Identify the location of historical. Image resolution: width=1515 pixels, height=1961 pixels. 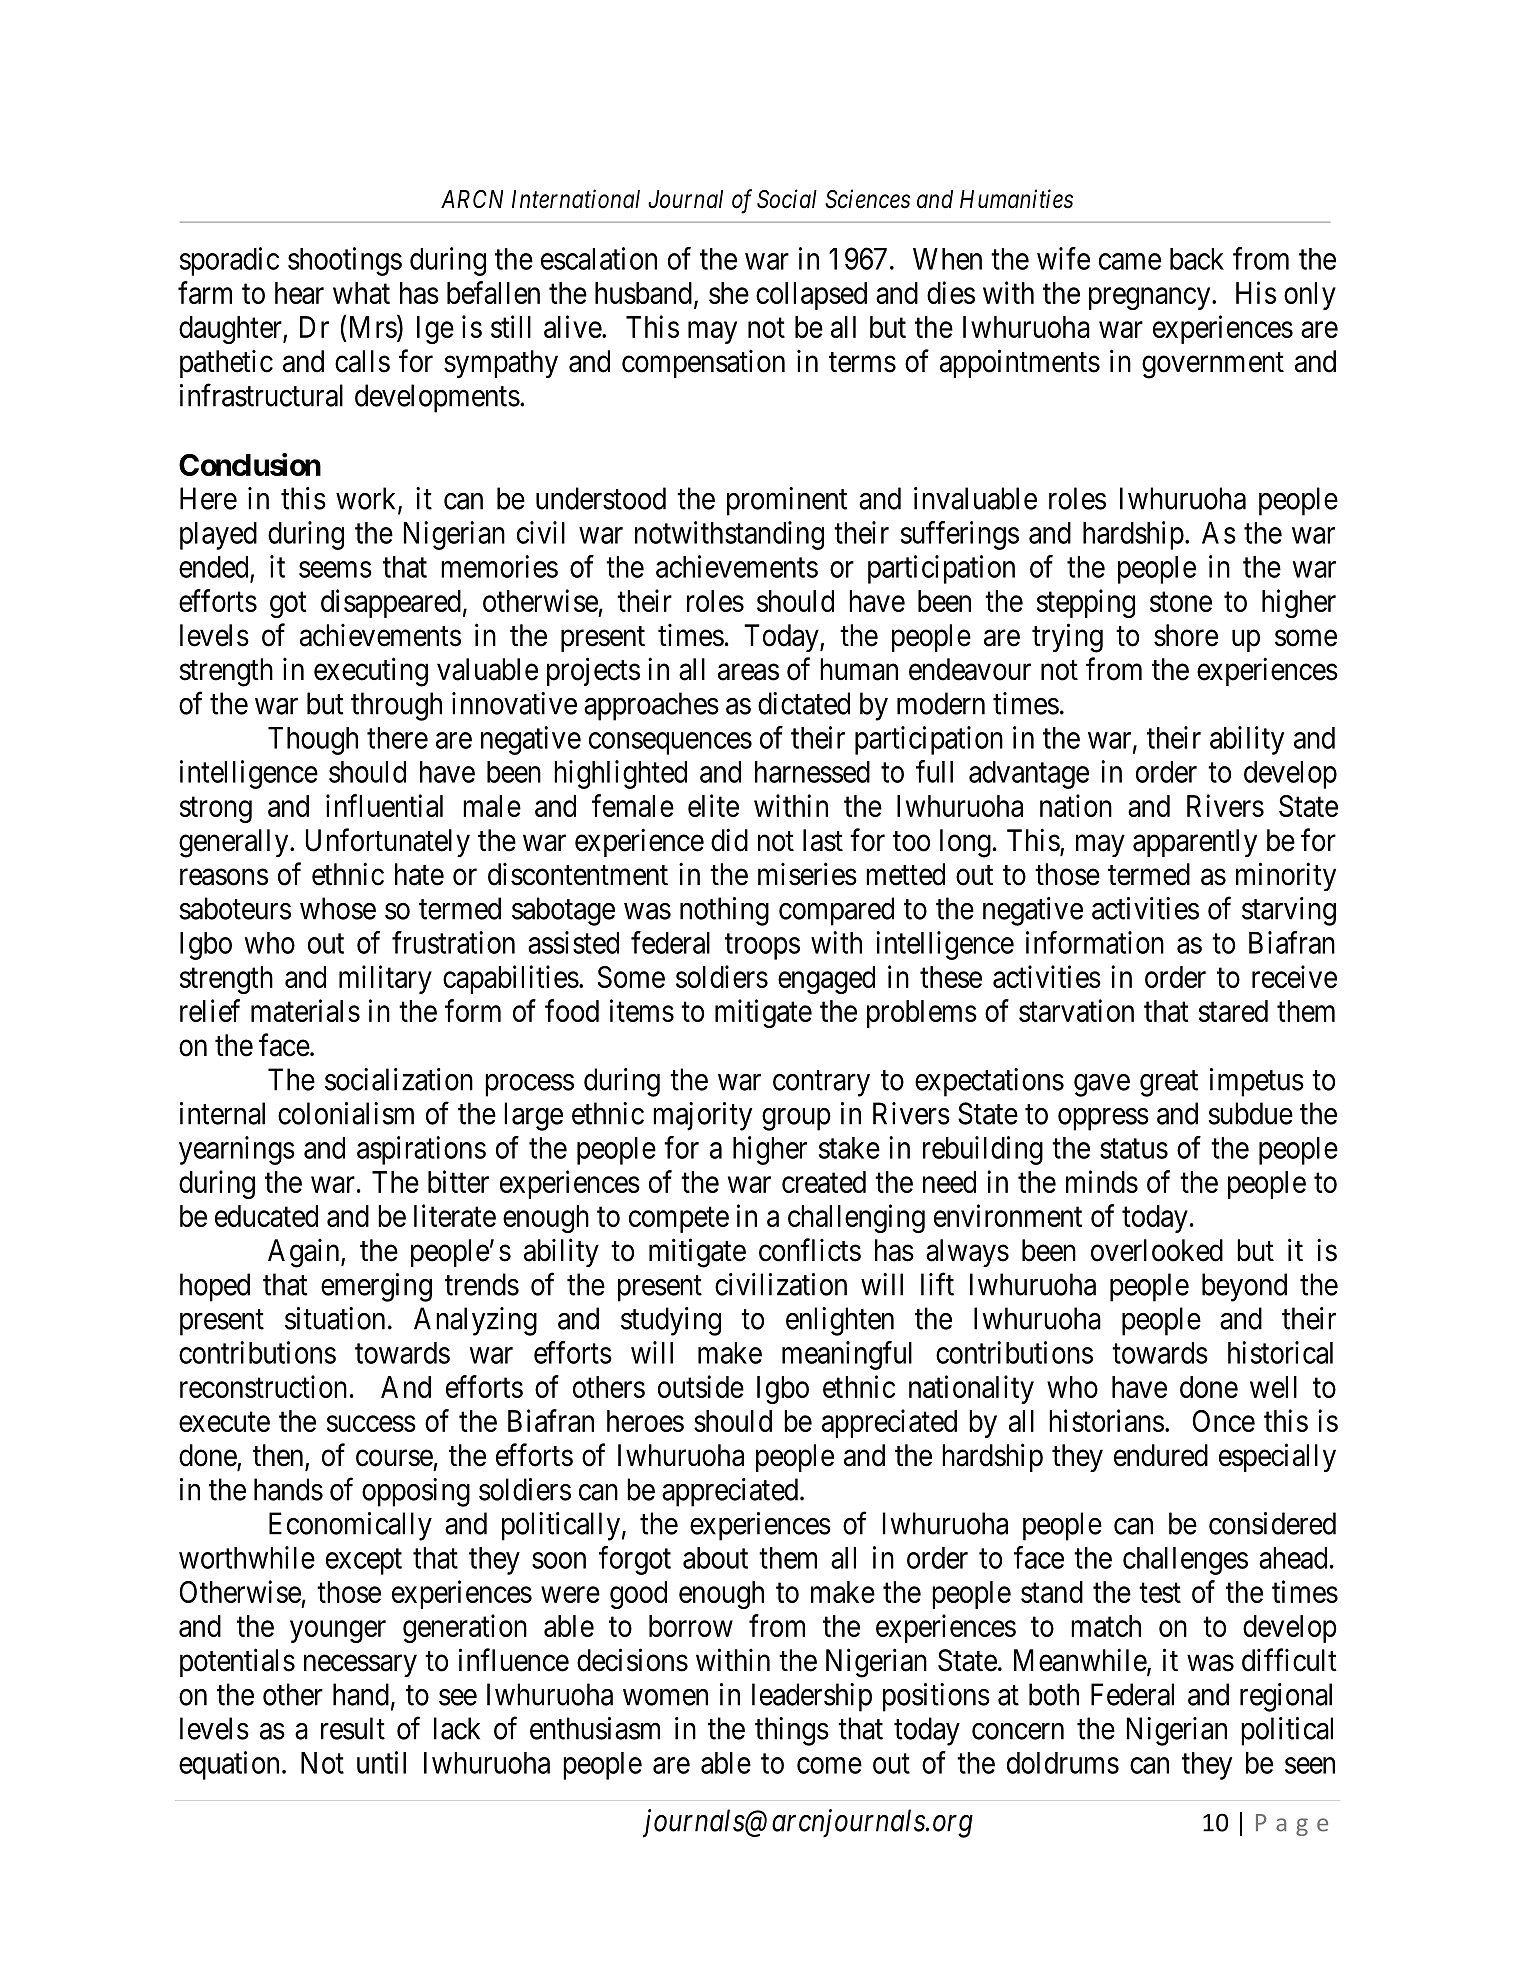
(1280, 1352).
